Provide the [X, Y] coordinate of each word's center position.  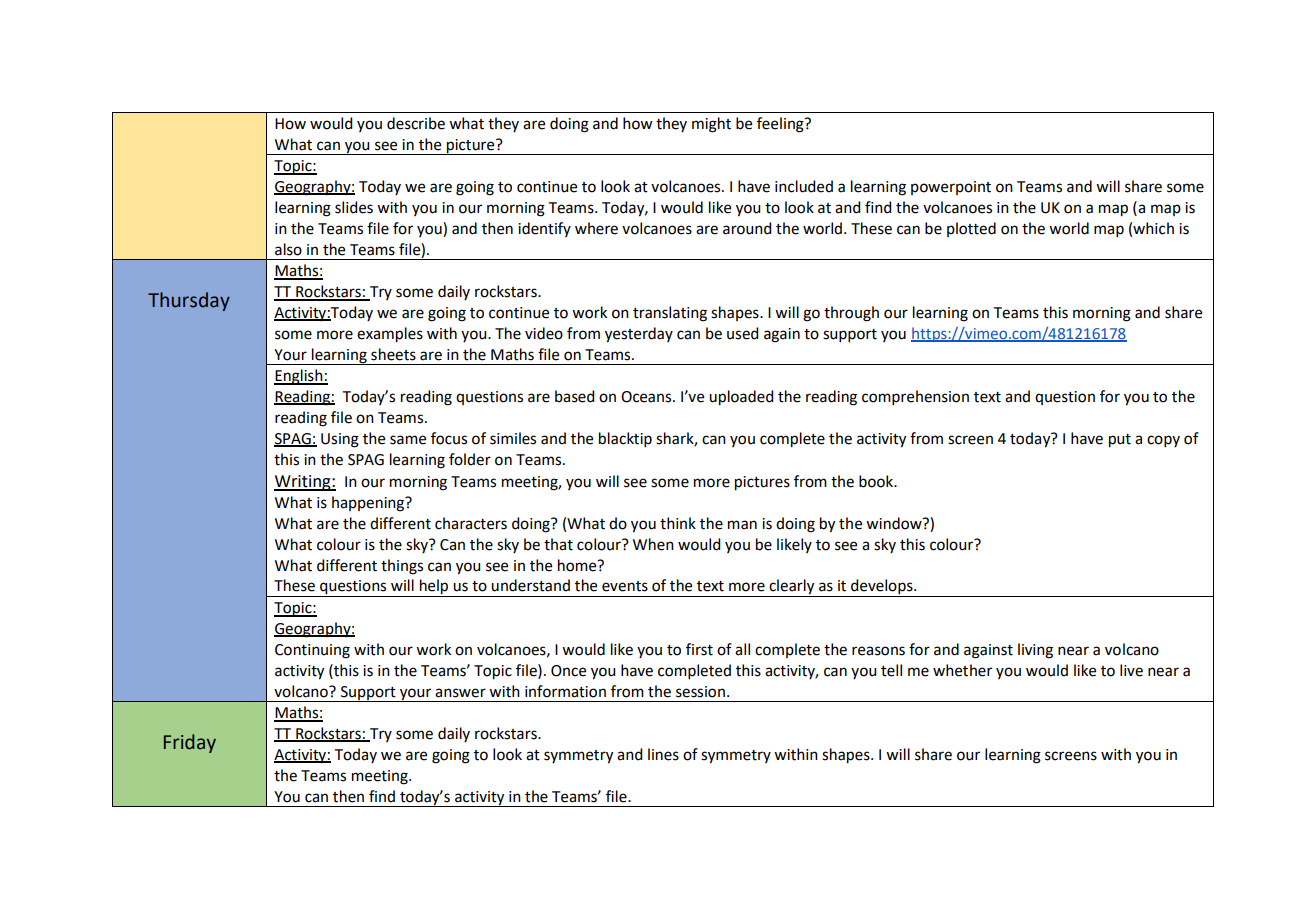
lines [663, 754]
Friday [190, 743]
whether [962, 670]
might [711, 125]
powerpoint [951, 188]
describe [416, 123]
